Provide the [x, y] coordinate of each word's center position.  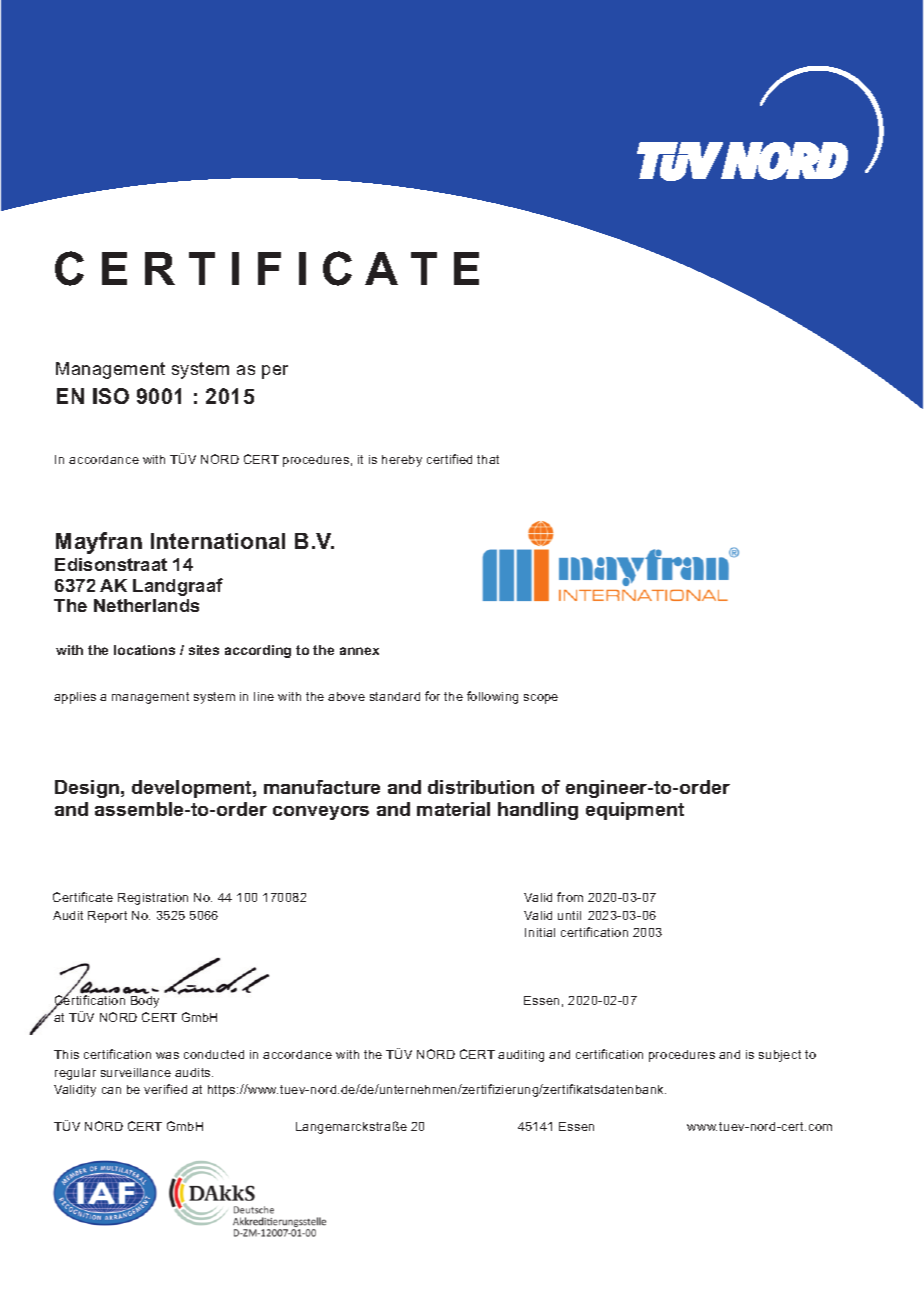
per [275, 372]
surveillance [136, 1072]
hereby [402, 461]
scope [541, 699]
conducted [214, 1054]
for [432, 696]
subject [780, 1056]
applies [75, 698]
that [488, 459]
